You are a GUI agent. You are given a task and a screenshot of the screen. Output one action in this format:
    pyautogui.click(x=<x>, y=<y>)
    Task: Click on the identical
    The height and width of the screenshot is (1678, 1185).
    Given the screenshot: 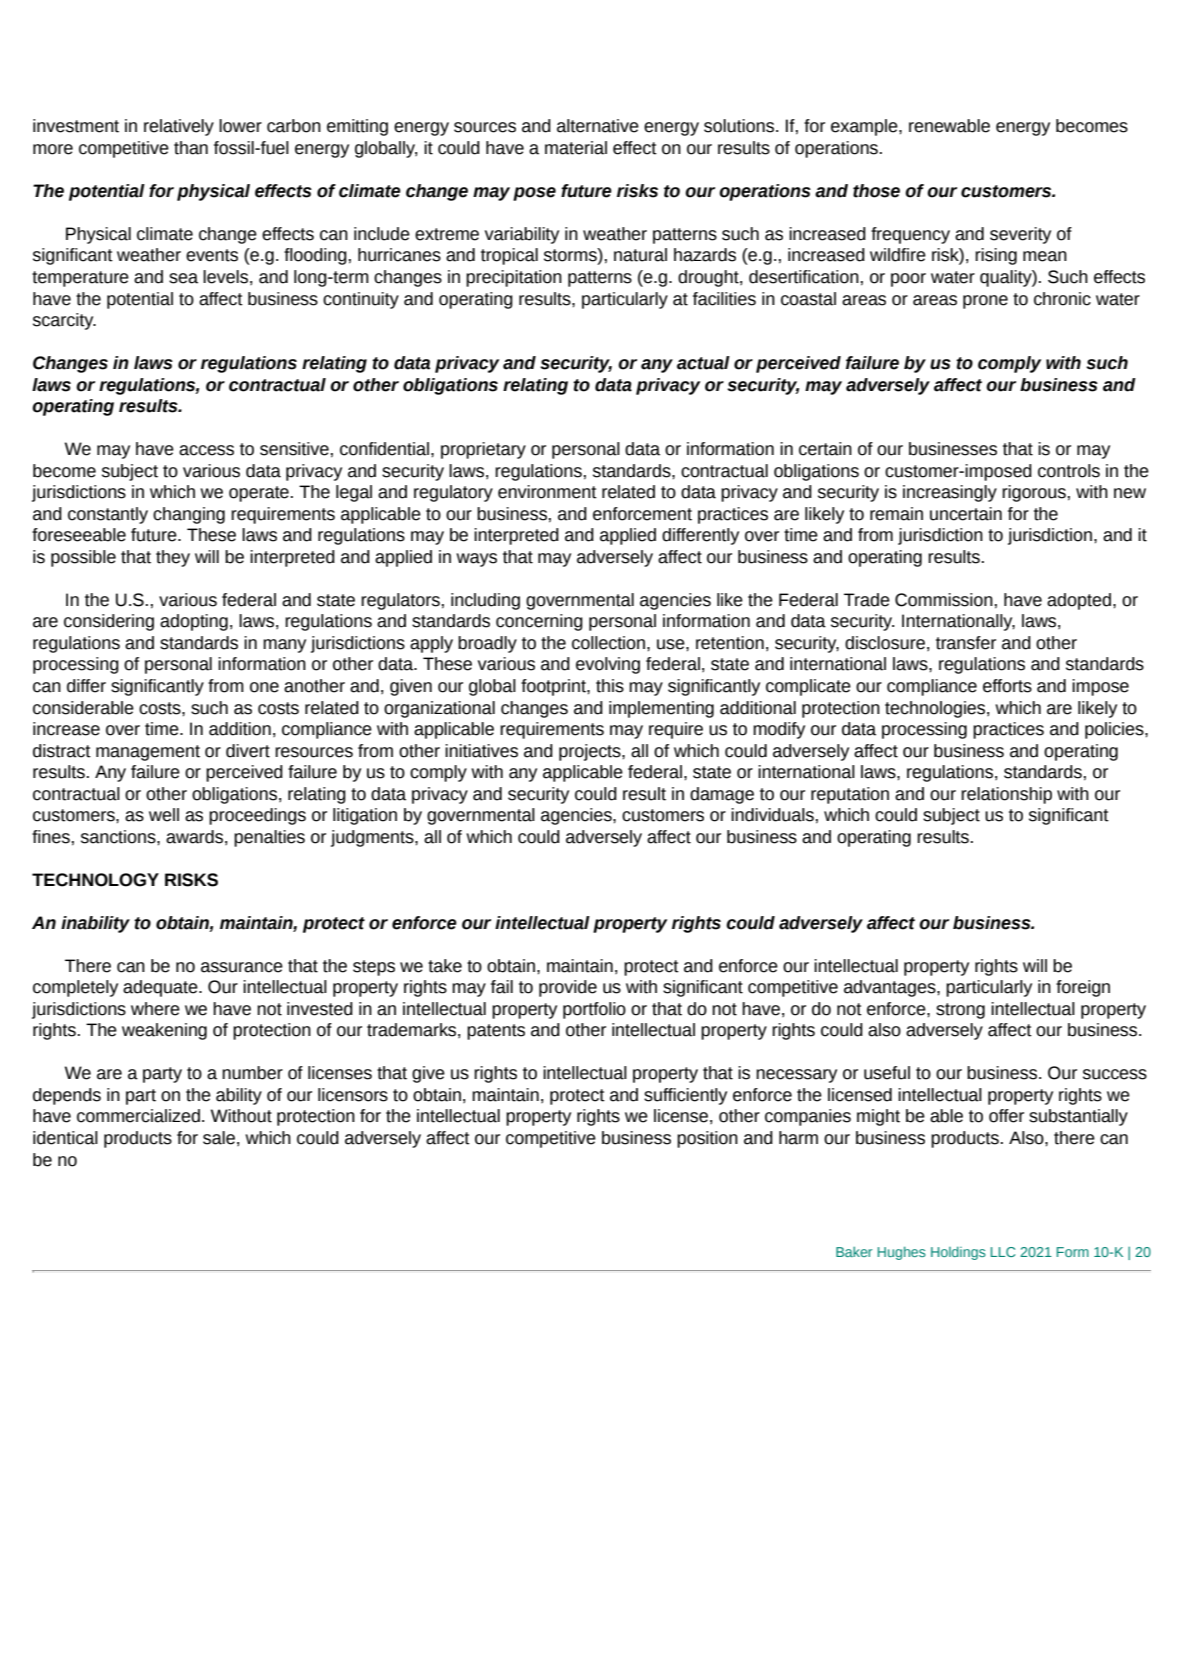 What is the action you would take?
    pyautogui.click(x=65, y=1138)
